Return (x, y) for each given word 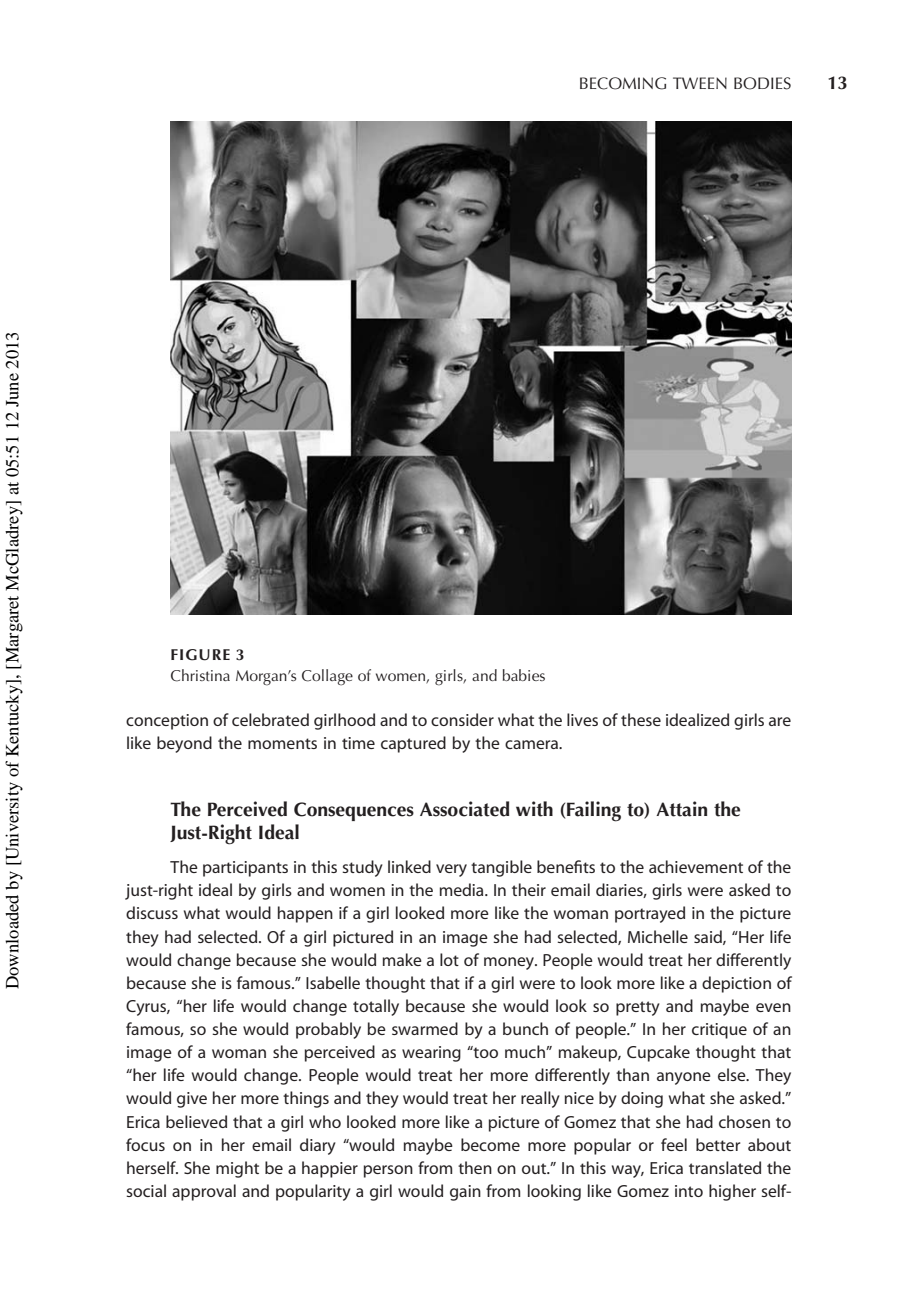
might (237, 1169)
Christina (200, 675)
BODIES (762, 83)
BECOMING (623, 83)
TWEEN (700, 83)
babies (524, 675)
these (641, 719)
